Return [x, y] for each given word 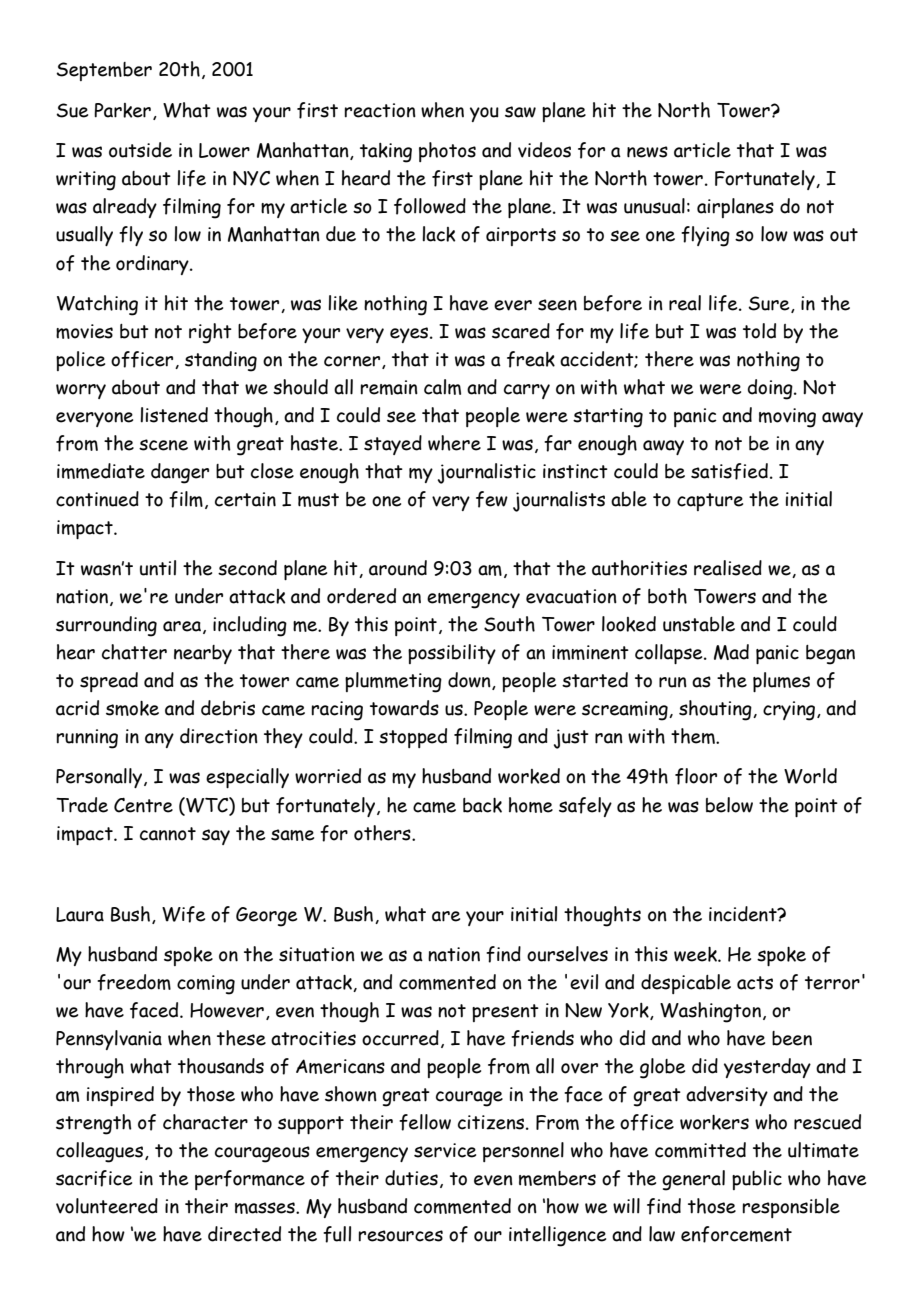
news [647, 152]
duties [411, 1178]
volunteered [107, 1206]
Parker [122, 110]
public [757, 1180]
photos [447, 152]
